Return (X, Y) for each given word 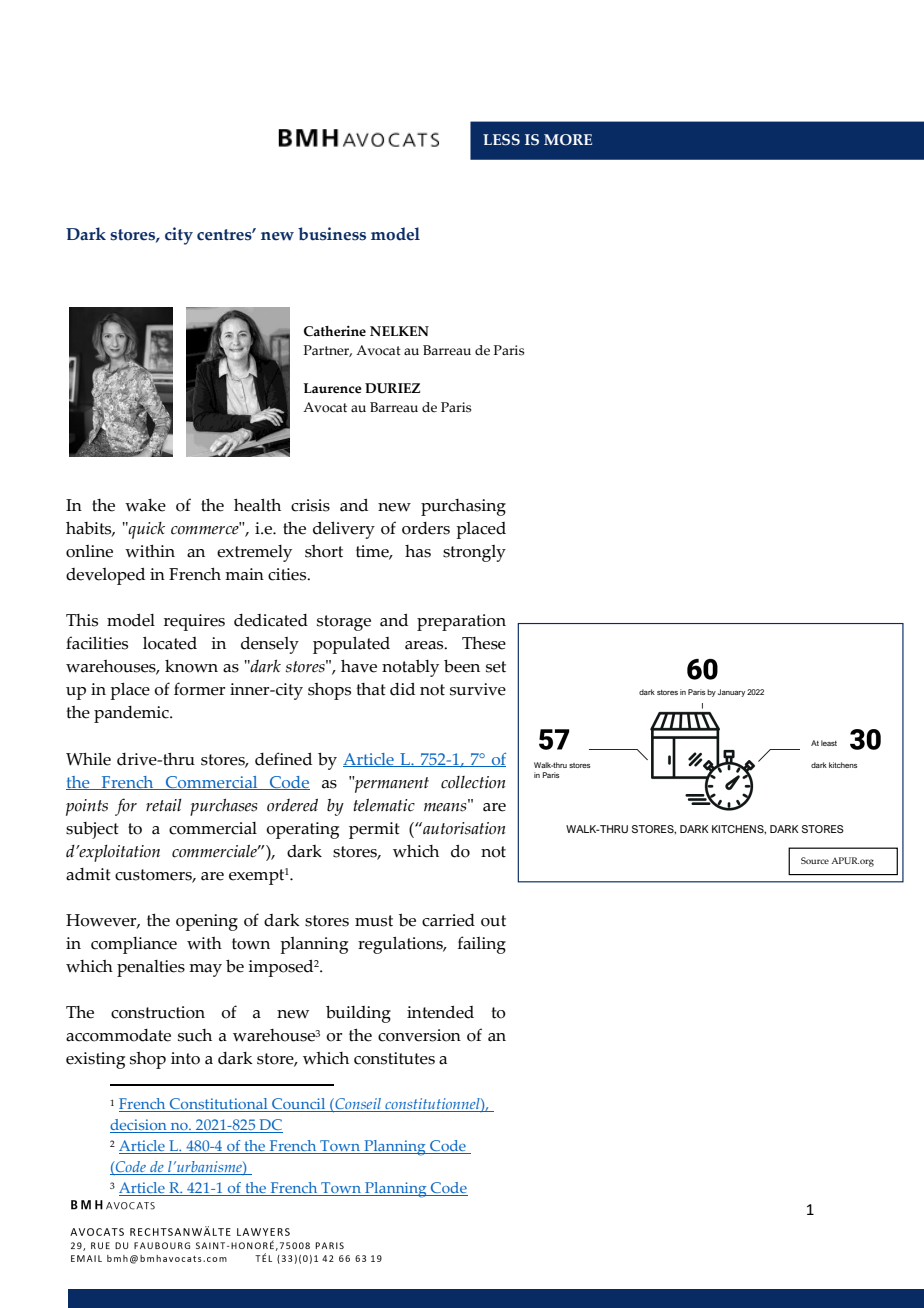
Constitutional (219, 1105)
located (170, 643)
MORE (568, 139)
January (731, 693)
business (332, 234)
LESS (501, 139)
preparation (461, 622)
